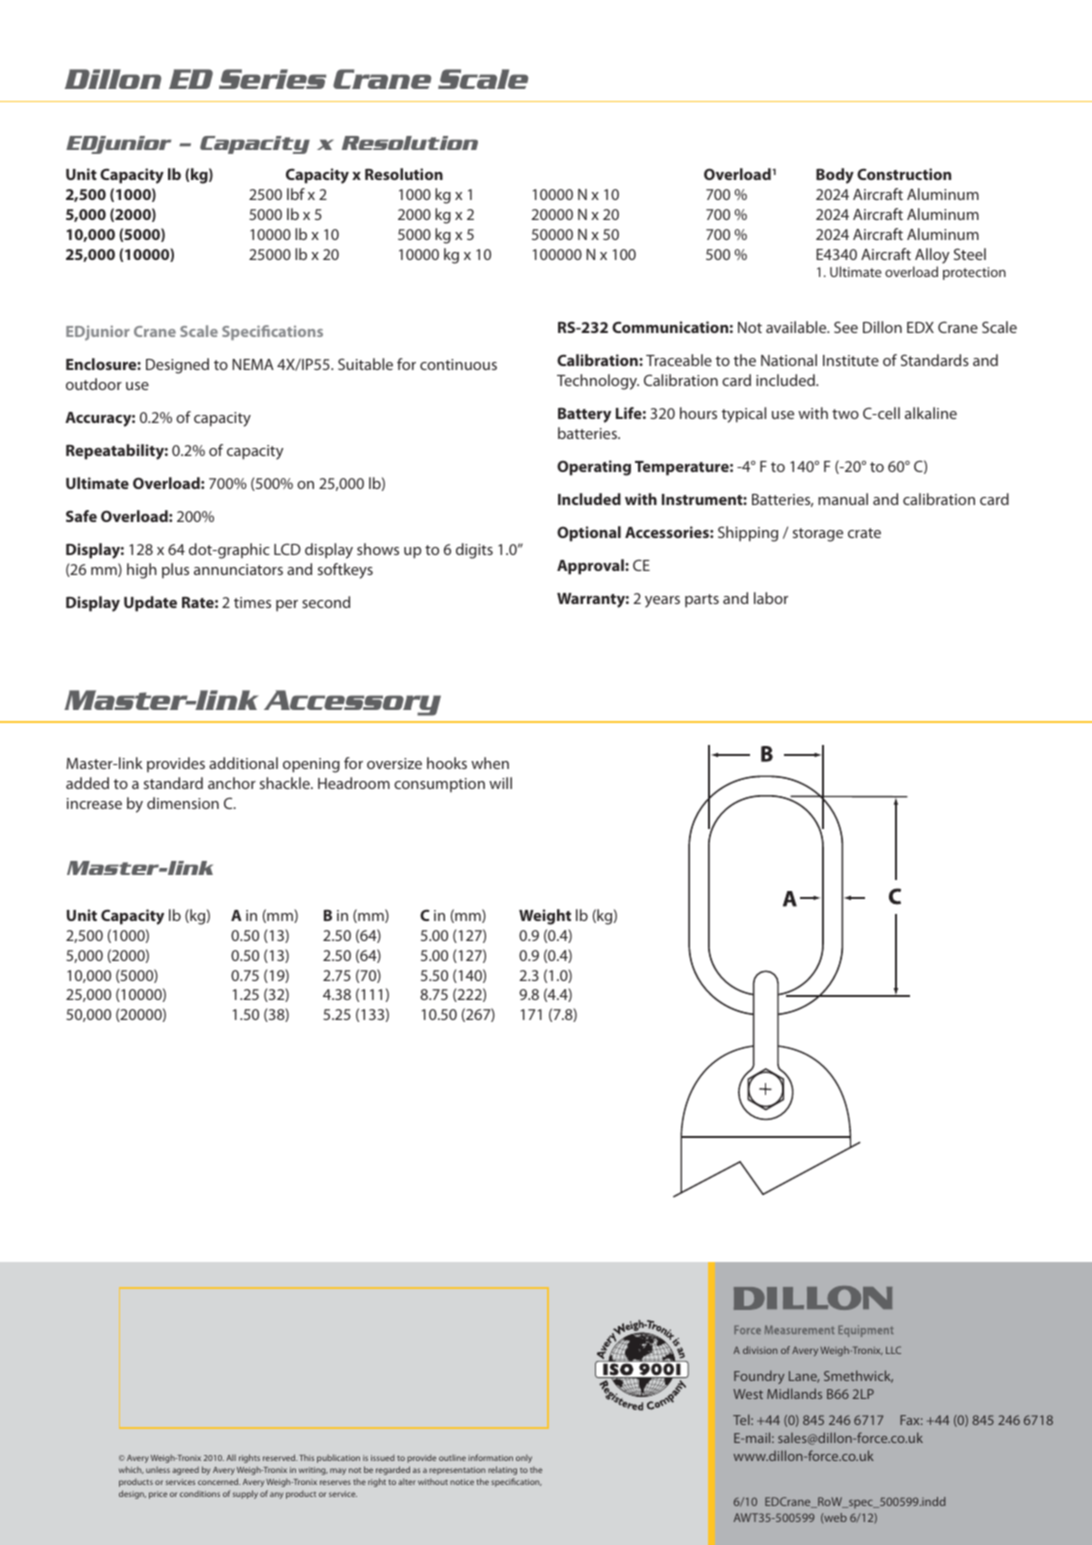 The width and height of the page is (1092, 1545). I want to click on division, so click(760, 1350).
